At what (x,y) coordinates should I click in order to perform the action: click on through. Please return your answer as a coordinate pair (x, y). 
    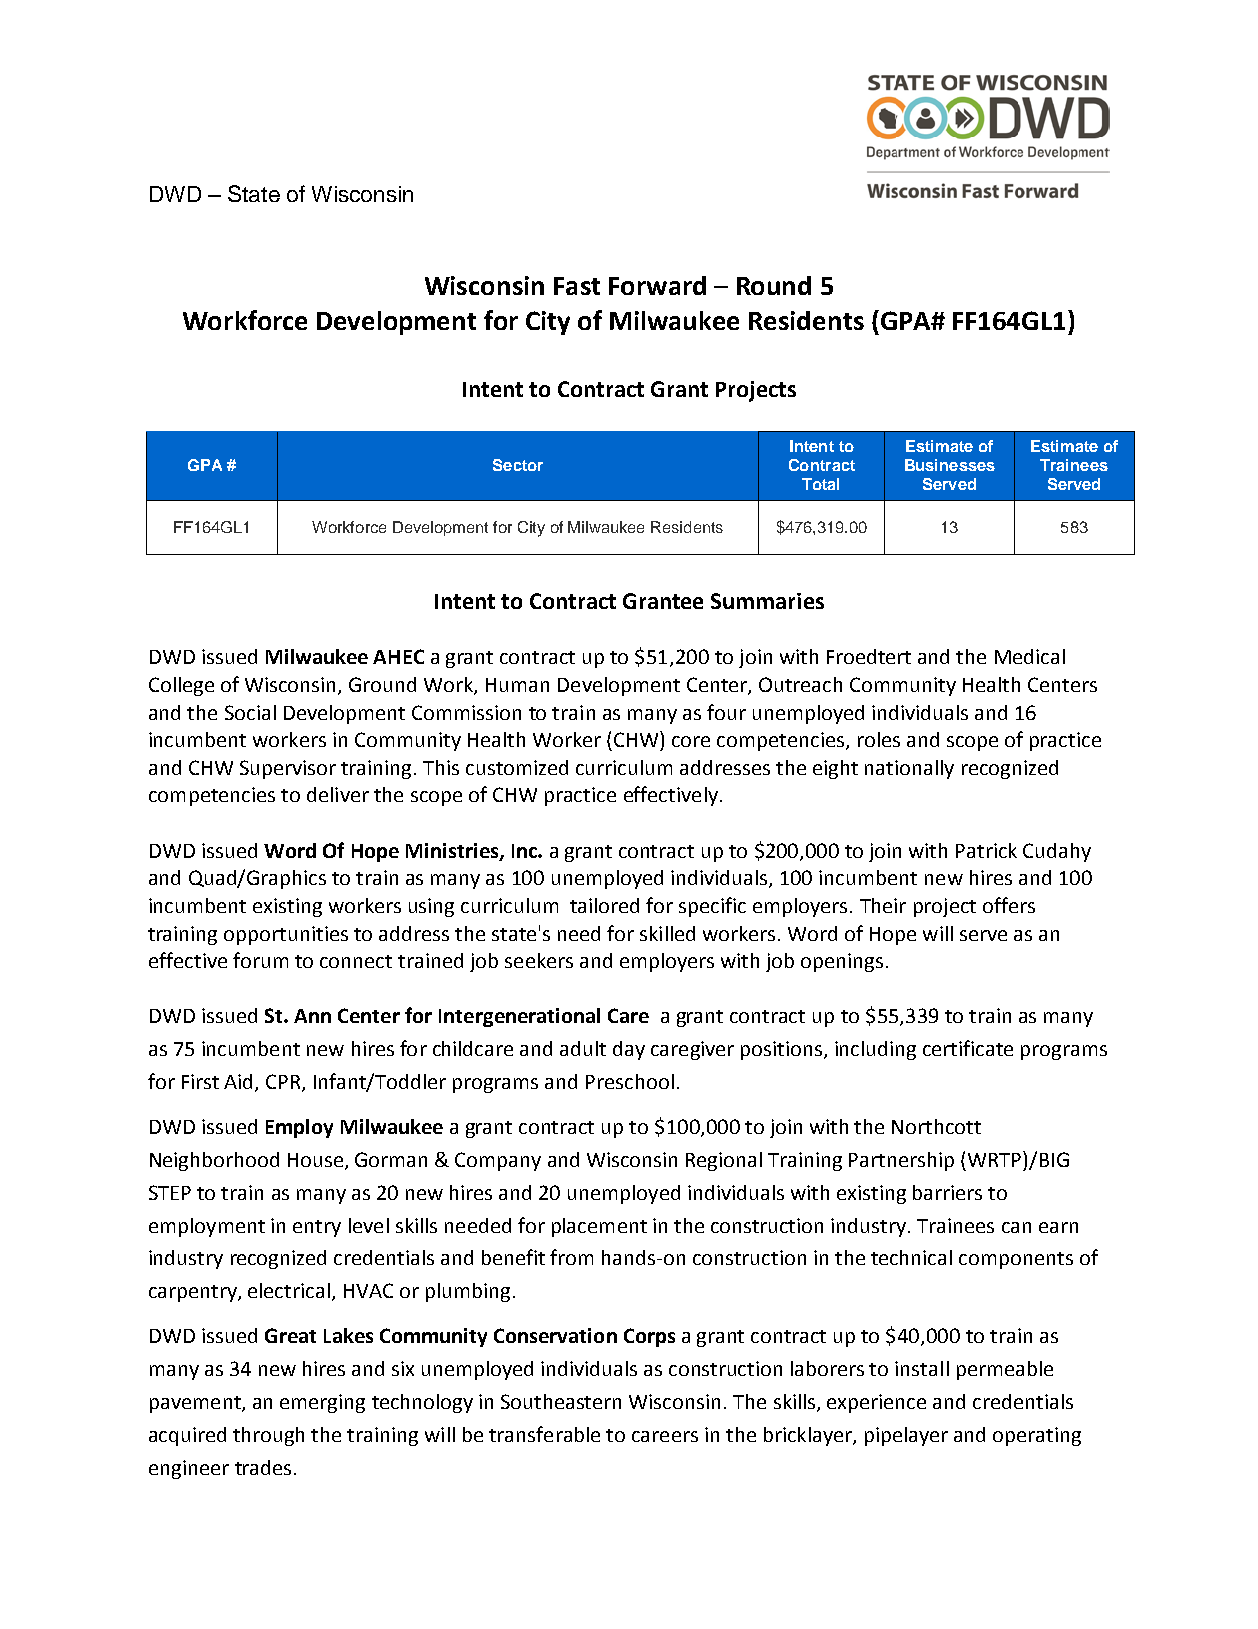
    Looking at the image, I should click on (268, 1436).
